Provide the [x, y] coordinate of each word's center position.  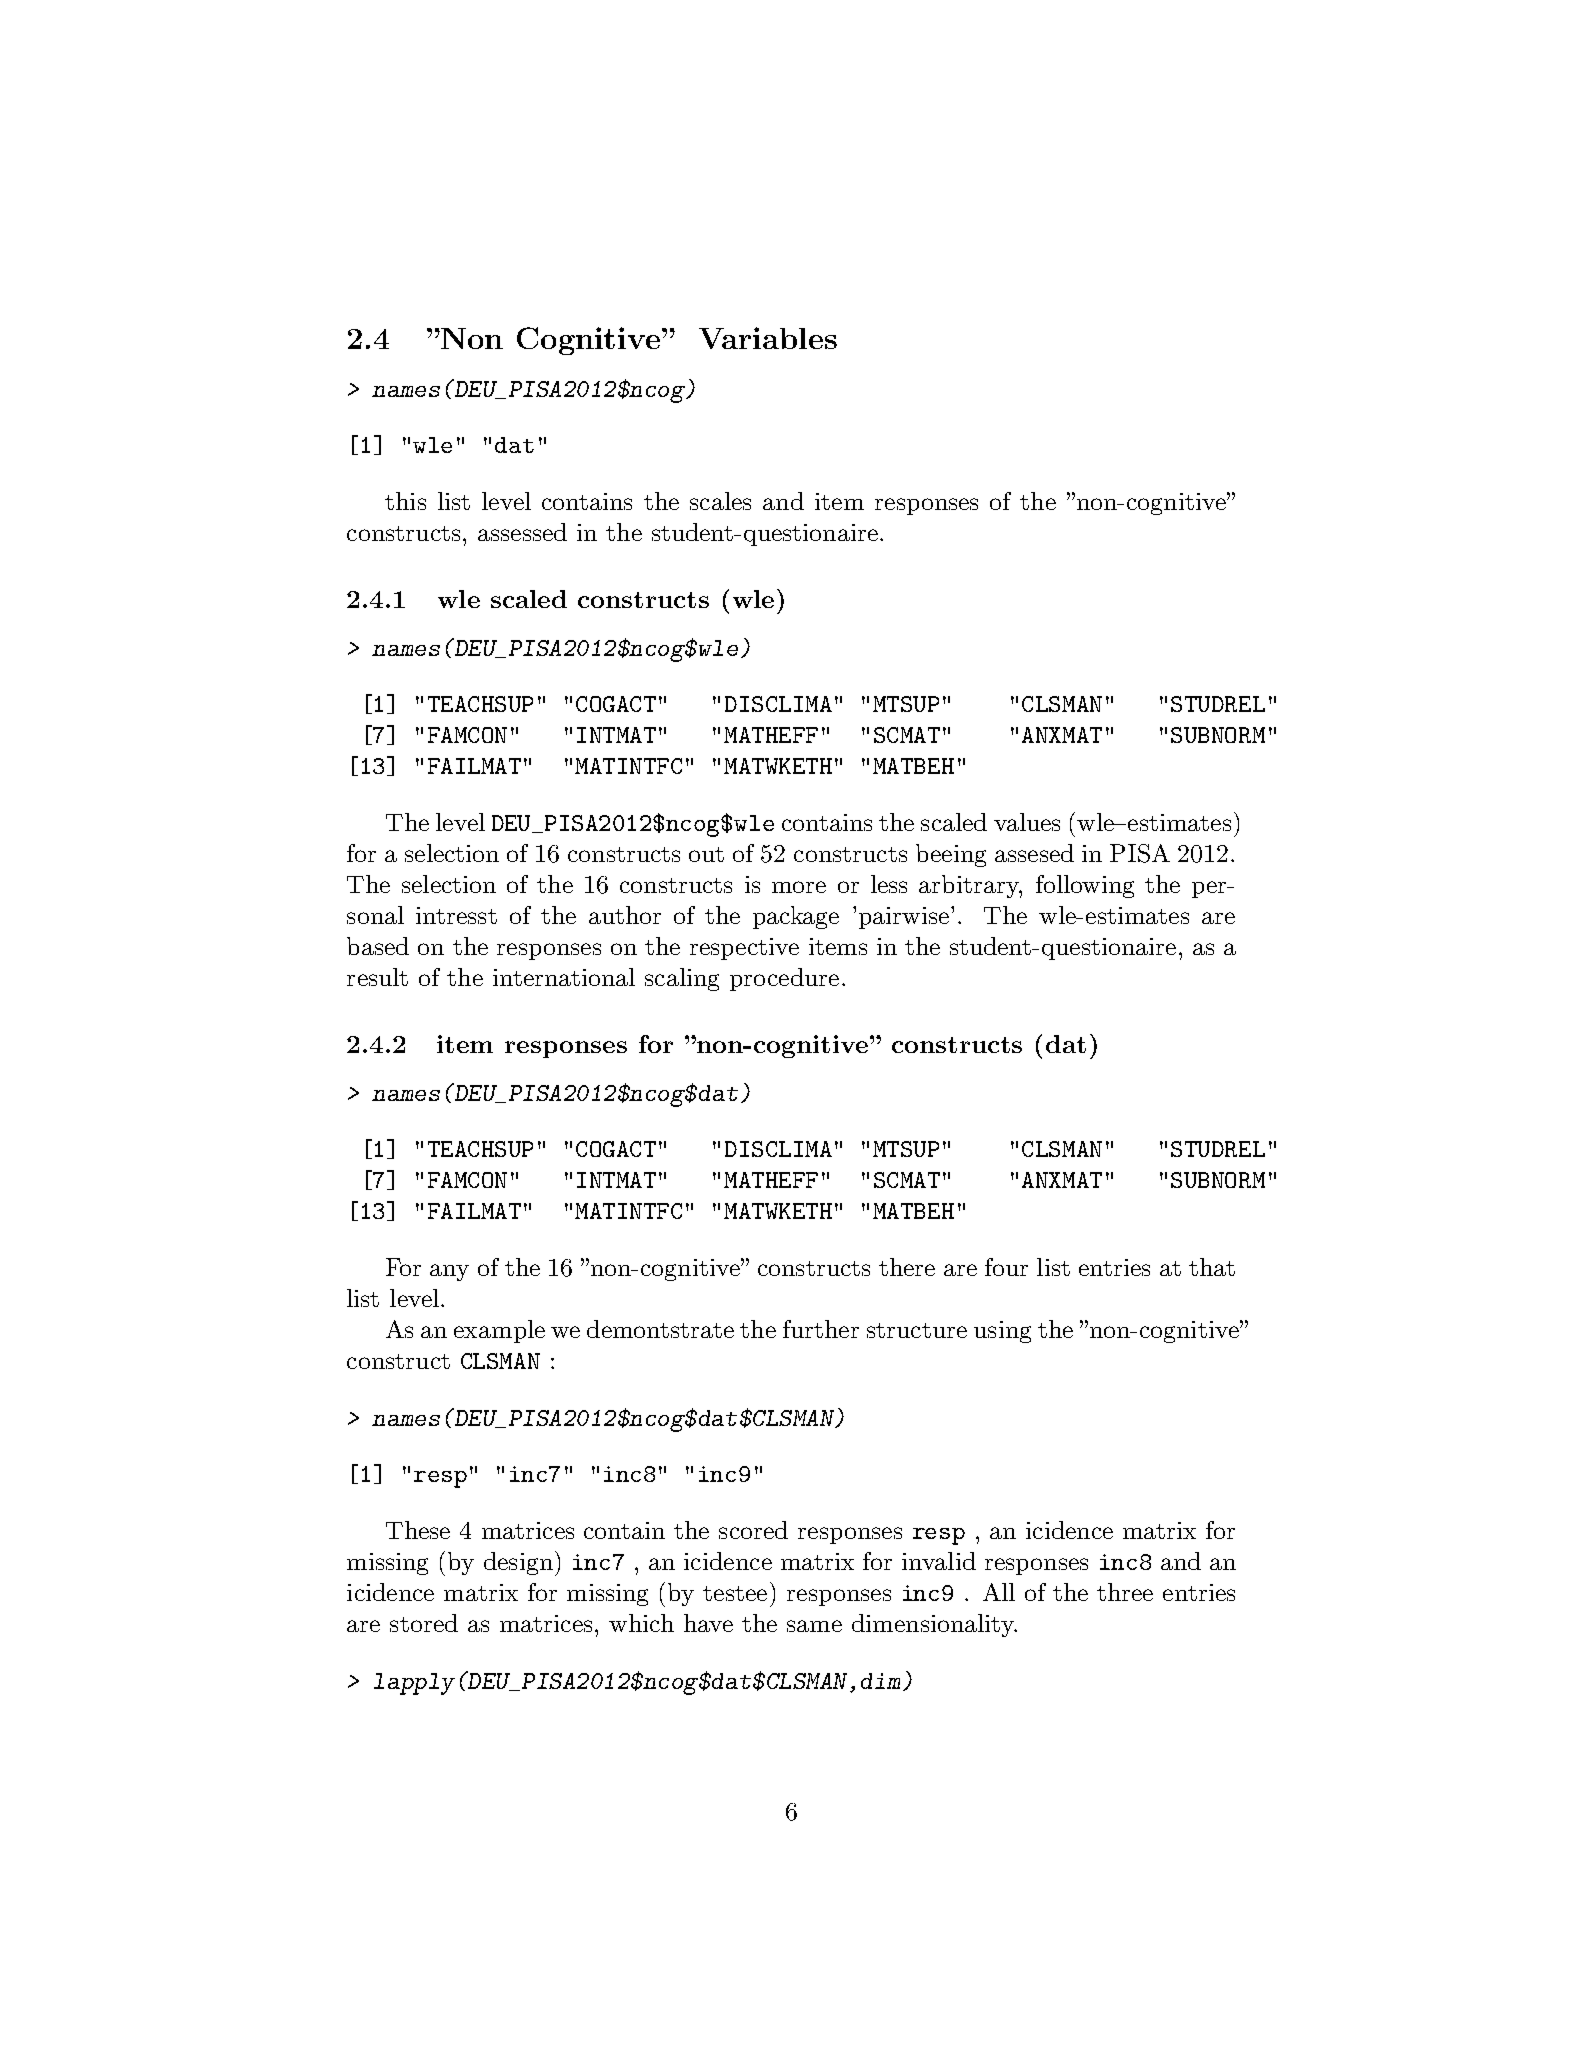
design [518, 1563]
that [1212, 1267]
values [1027, 822]
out [706, 854]
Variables [768, 338]
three [1125, 1592]
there [907, 1267]
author [625, 915]
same [814, 1626]
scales [720, 501]
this [405, 501]
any [449, 1272]
